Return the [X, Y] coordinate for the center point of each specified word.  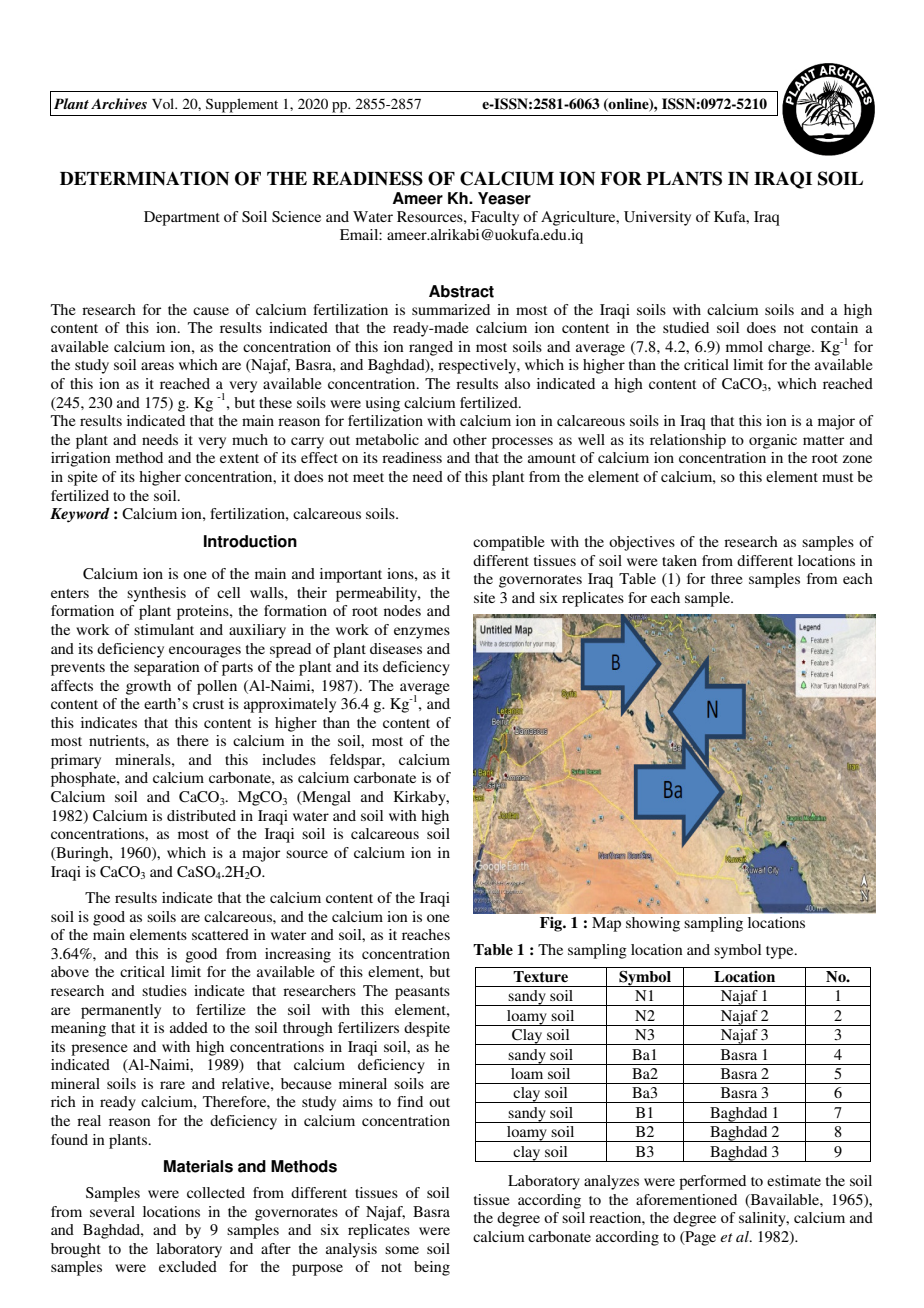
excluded [188, 1266]
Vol [164, 103]
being [432, 1268]
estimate [794, 1180]
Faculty [495, 218]
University [657, 218]
